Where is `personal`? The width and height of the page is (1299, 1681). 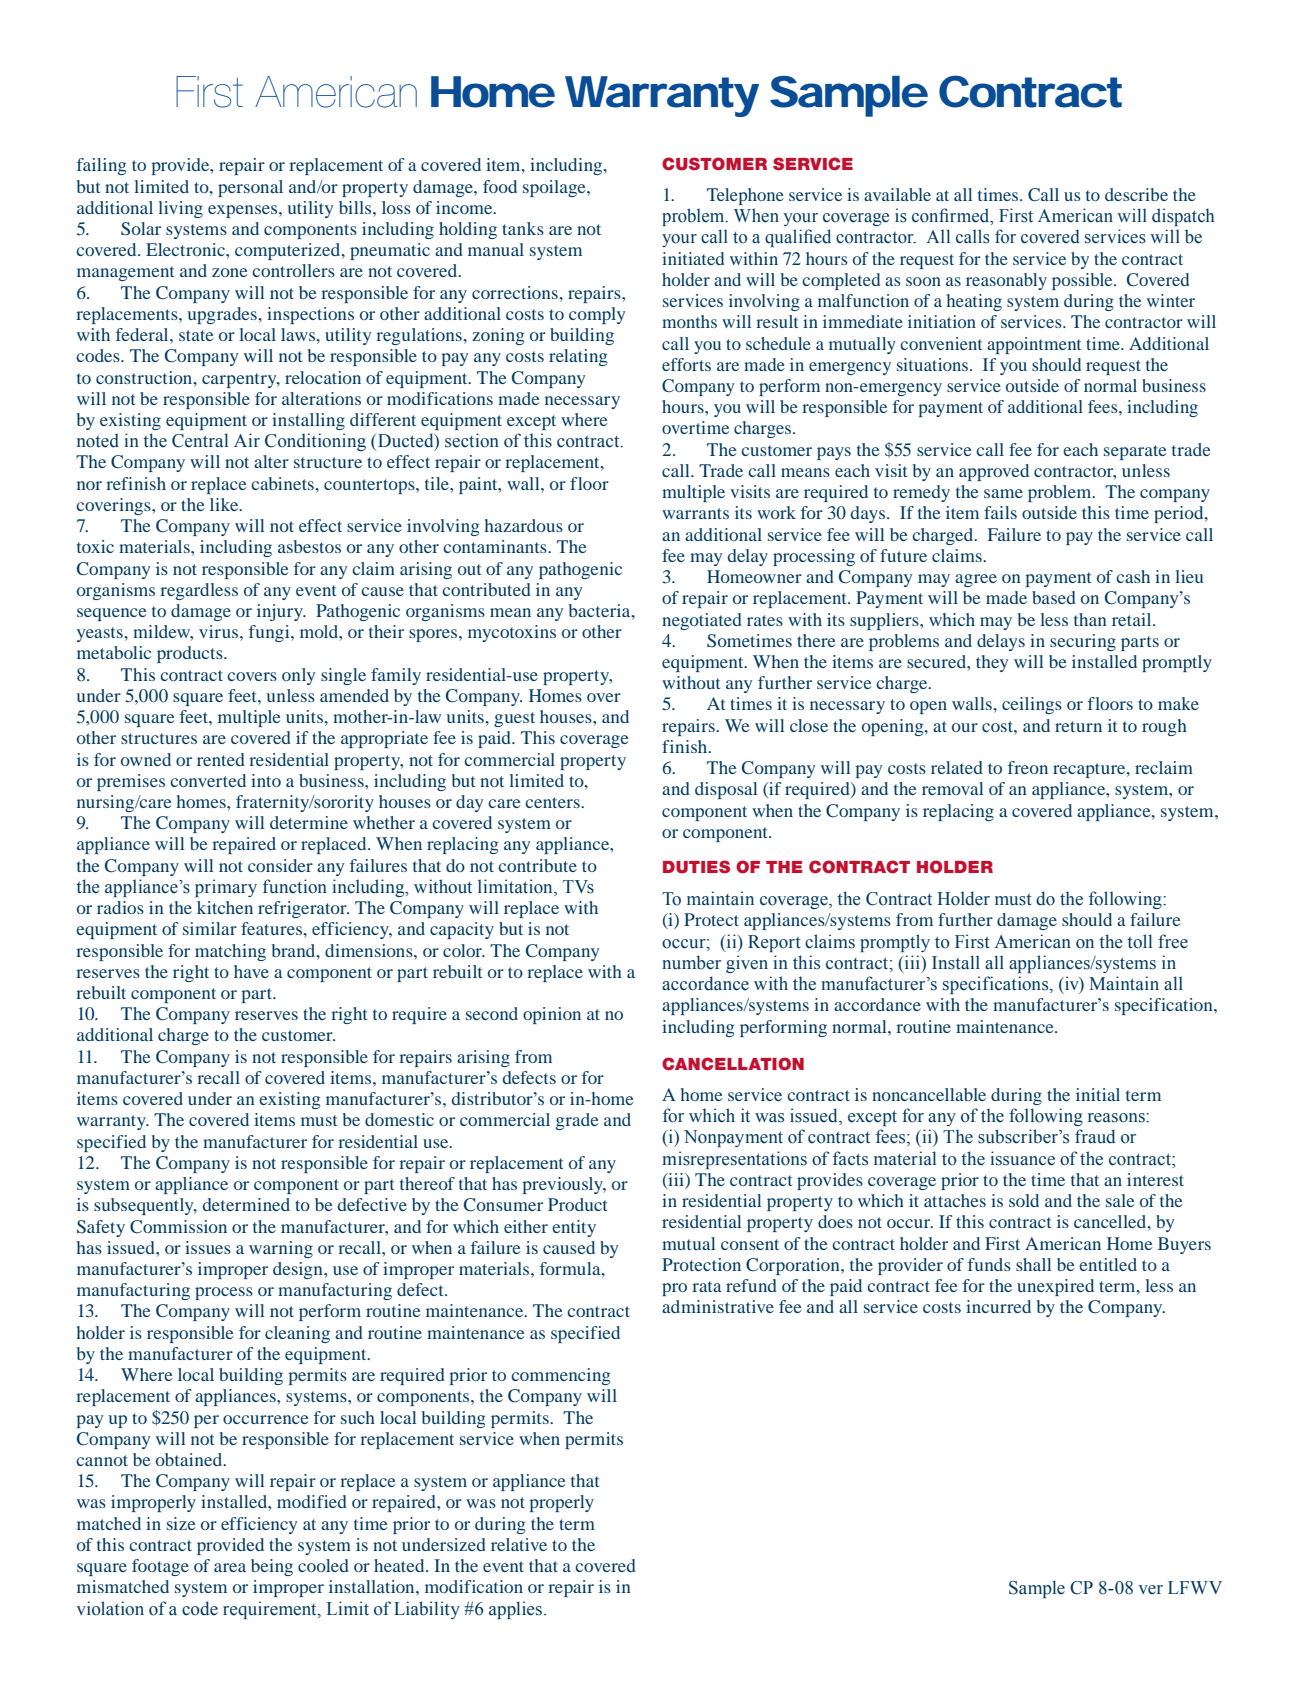 personal is located at coordinates (250, 188).
